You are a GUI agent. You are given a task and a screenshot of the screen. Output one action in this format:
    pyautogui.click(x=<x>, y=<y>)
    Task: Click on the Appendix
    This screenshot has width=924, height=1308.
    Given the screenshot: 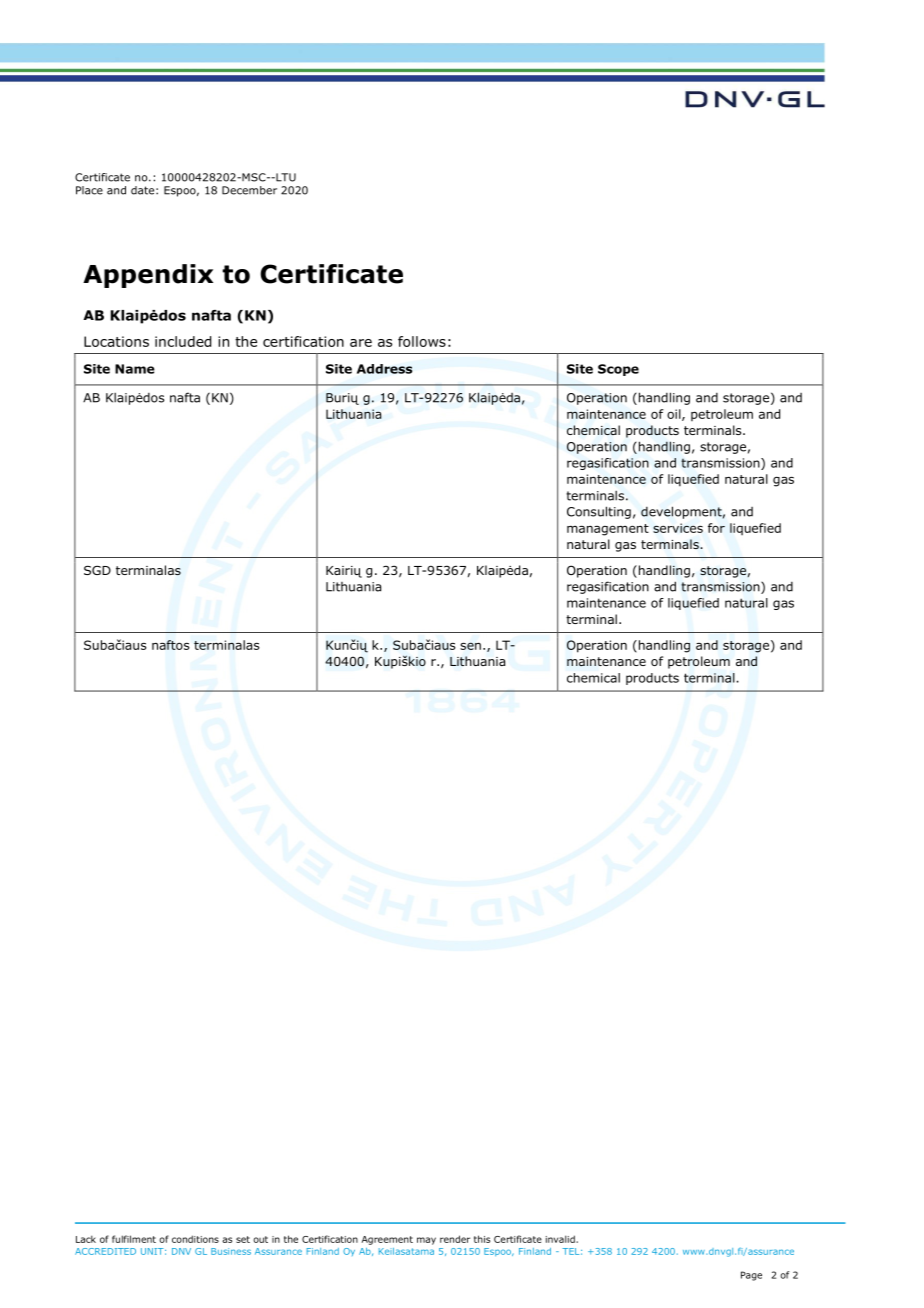 What is the action you would take?
    pyautogui.click(x=148, y=276)
